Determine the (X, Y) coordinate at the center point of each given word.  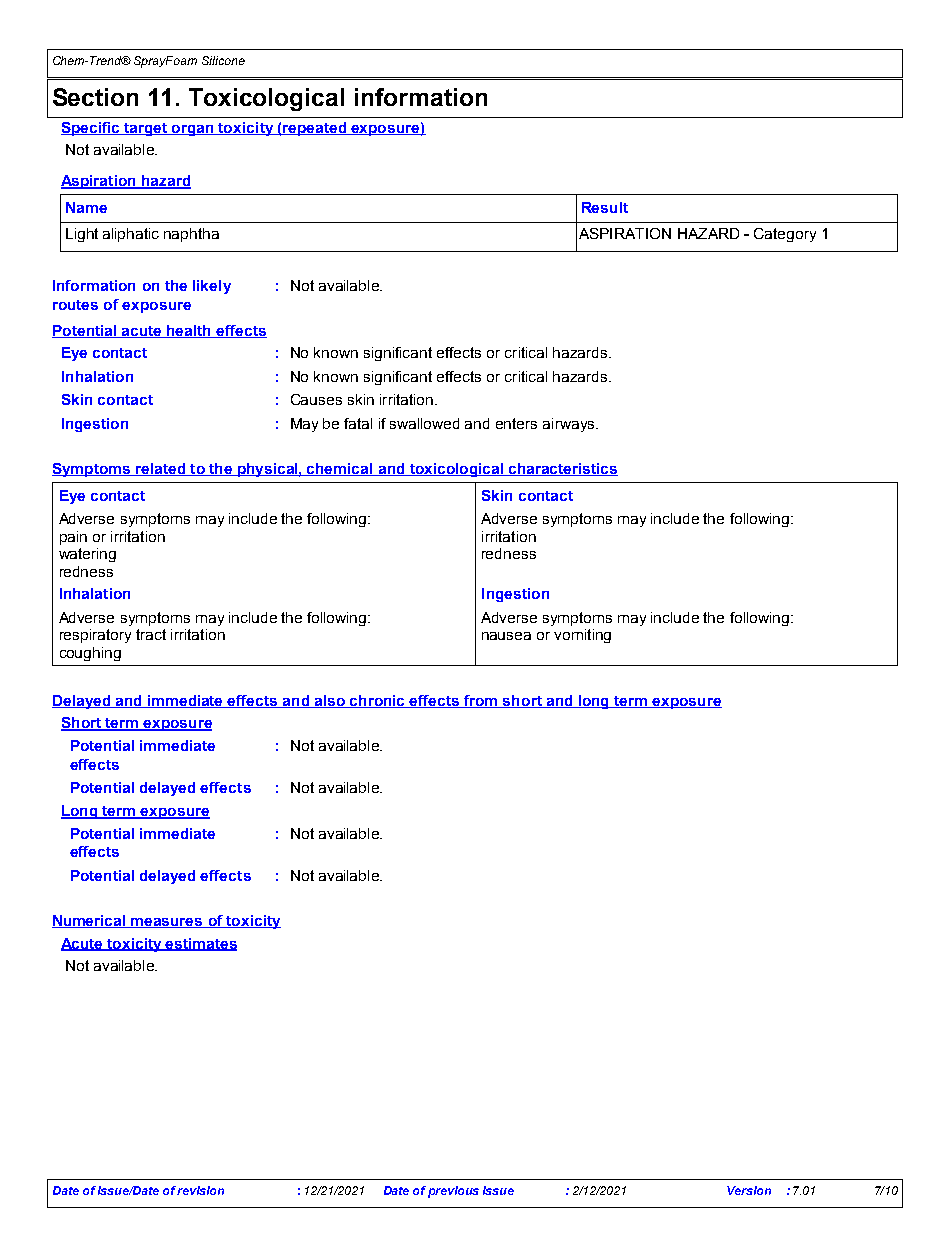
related (161, 469)
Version (749, 1190)
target (146, 129)
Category (785, 235)
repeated (315, 129)
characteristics (562, 469)
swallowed (424, 423)
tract (151, 634)
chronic (378, 701)
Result (605, 207)
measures (167, 923)
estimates (200, 944)
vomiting (582, 636)
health (189, 331)
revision (200, 1190)
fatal (358, 423)
